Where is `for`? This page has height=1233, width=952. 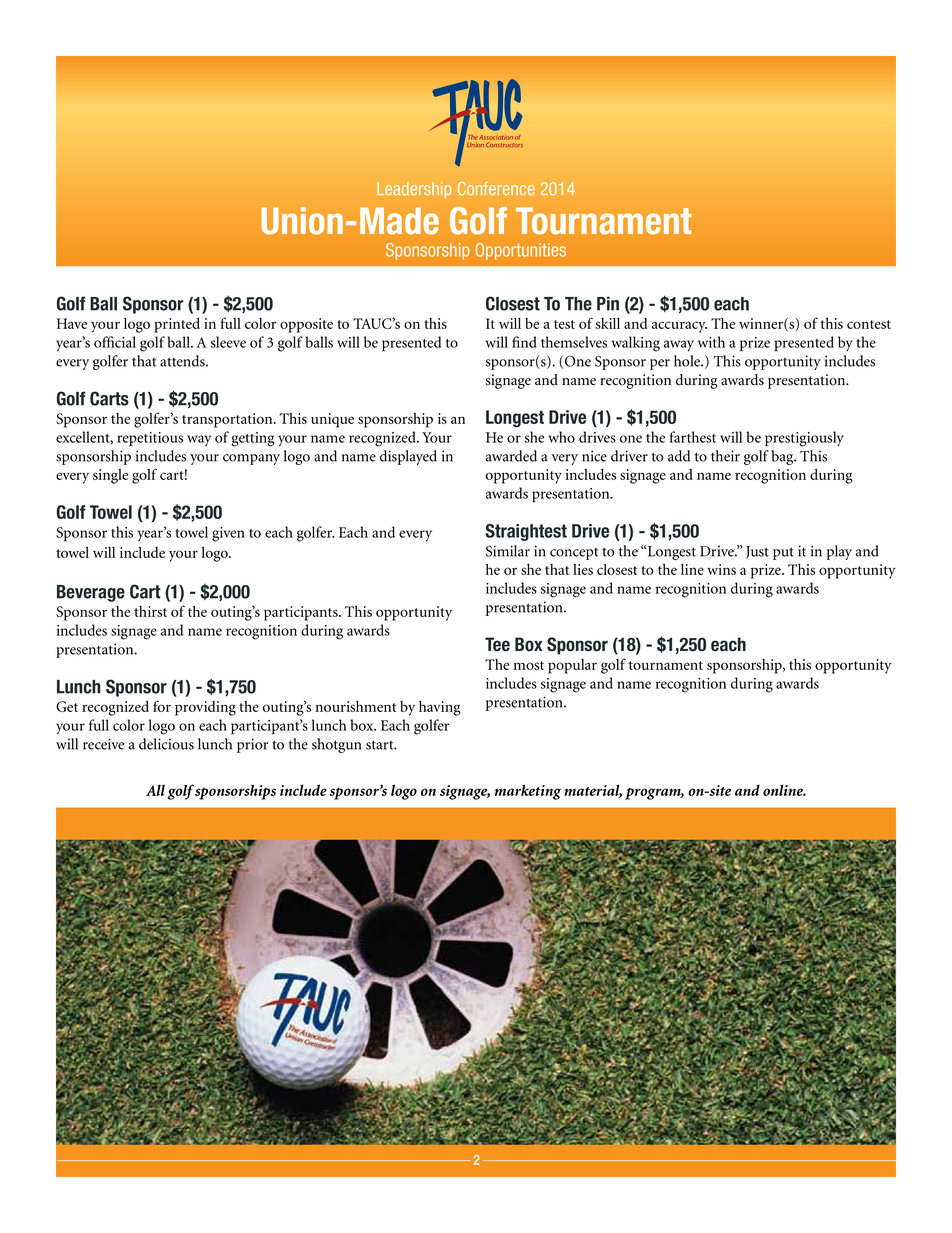 for is located at coordinates (162, 706).
